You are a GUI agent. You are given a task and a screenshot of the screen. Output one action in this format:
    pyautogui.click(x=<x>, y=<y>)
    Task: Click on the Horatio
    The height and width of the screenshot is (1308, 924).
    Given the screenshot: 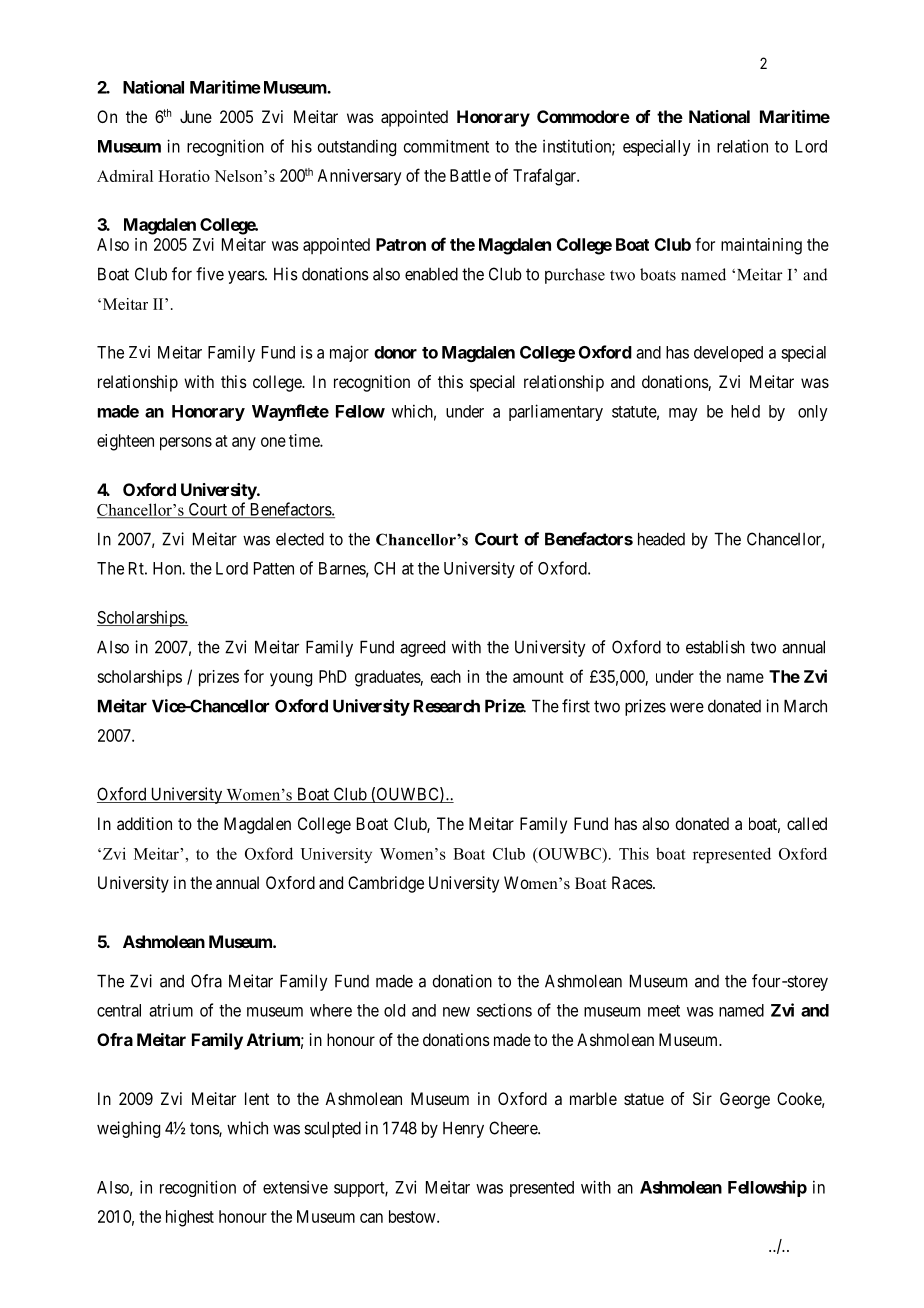 What is the action you would take?
    pyautogui.click(x=184, y=176)
